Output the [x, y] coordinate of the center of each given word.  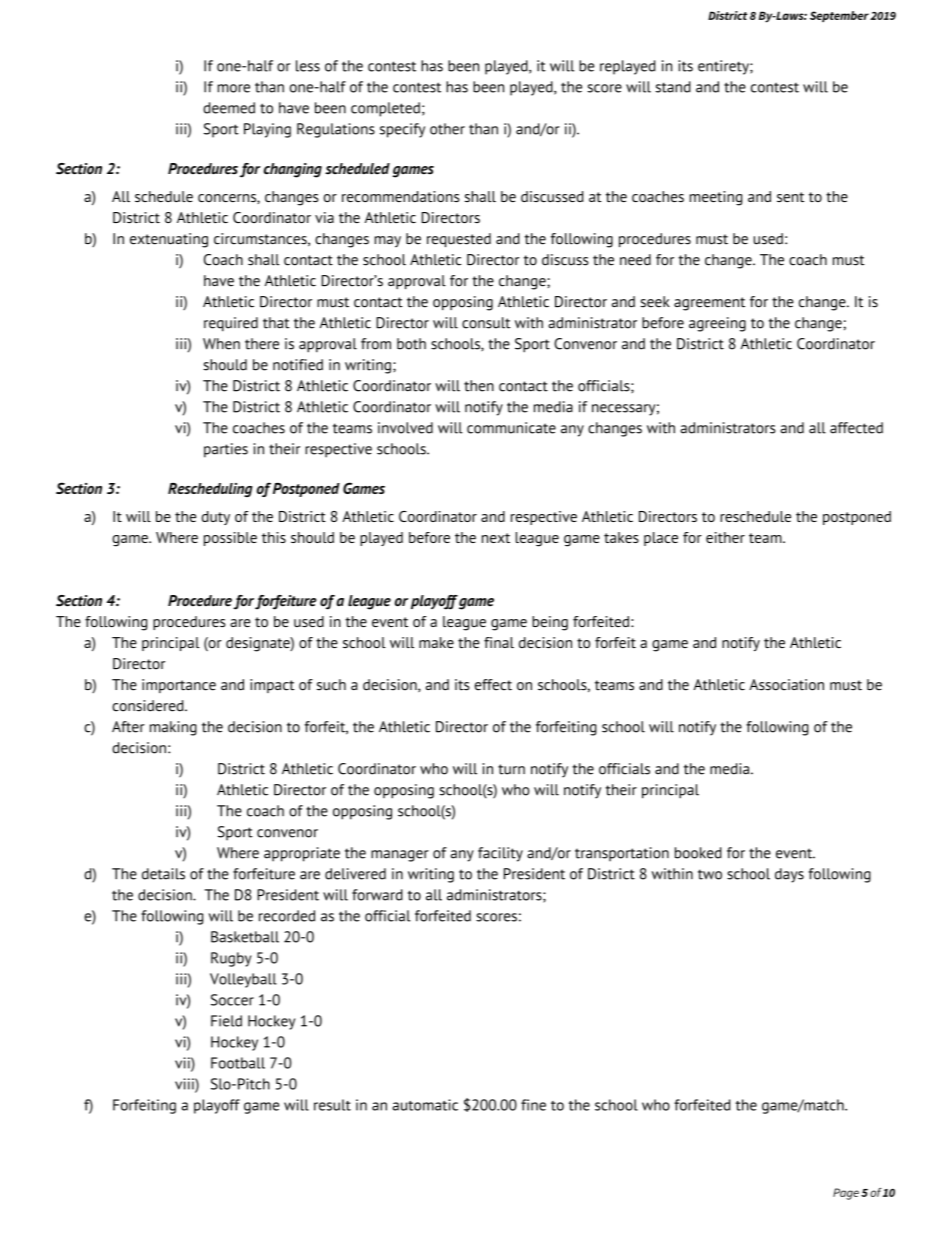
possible [230, 539]
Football [238, 1063]
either [725, 537]
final [499, 642]
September [839, 16]
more [234, 88]
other [447, 129]
